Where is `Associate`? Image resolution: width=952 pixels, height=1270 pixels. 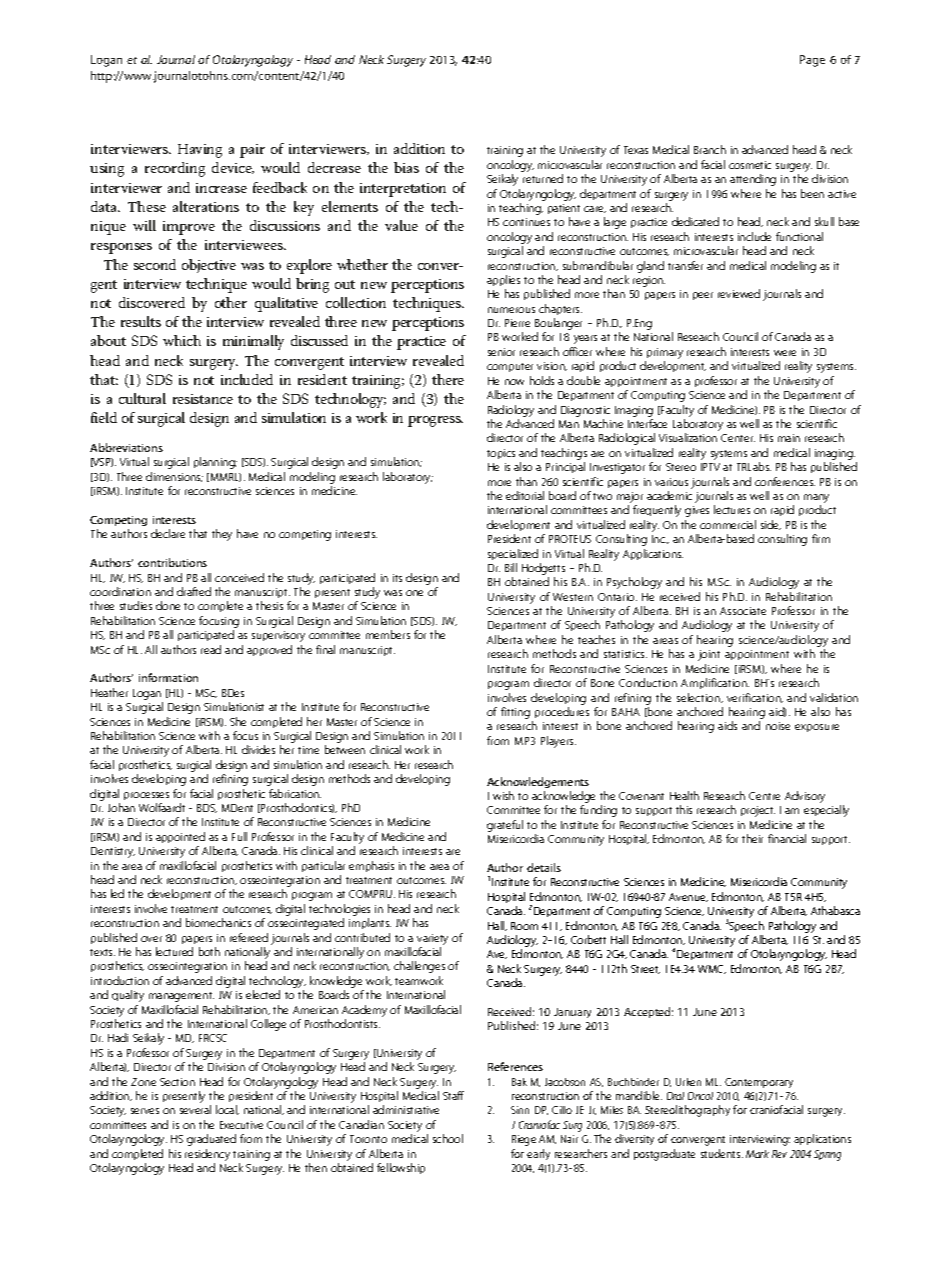 Associate is located at coordinates (743, 611).
